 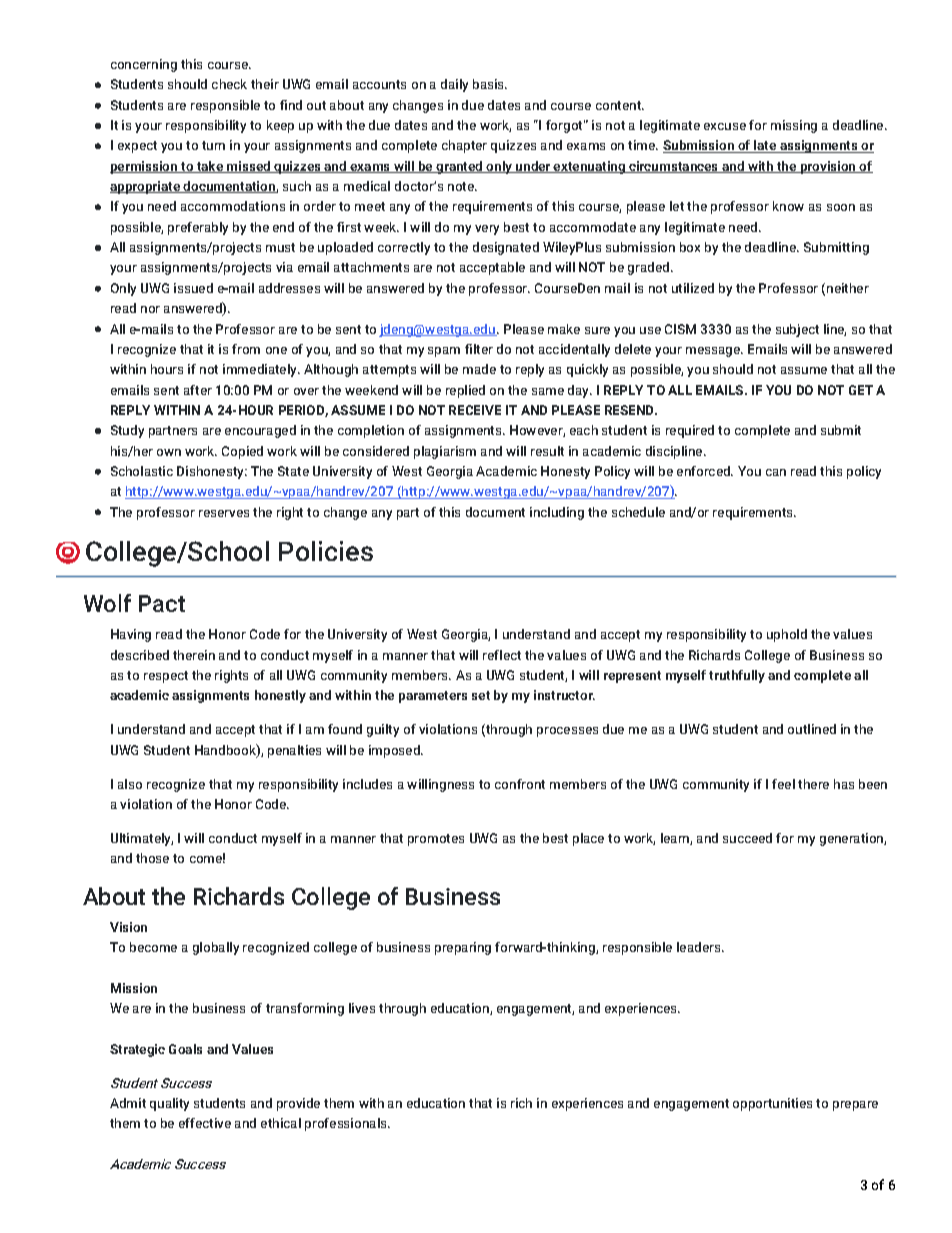 I want to click on set, so click(x=481, y=695).
